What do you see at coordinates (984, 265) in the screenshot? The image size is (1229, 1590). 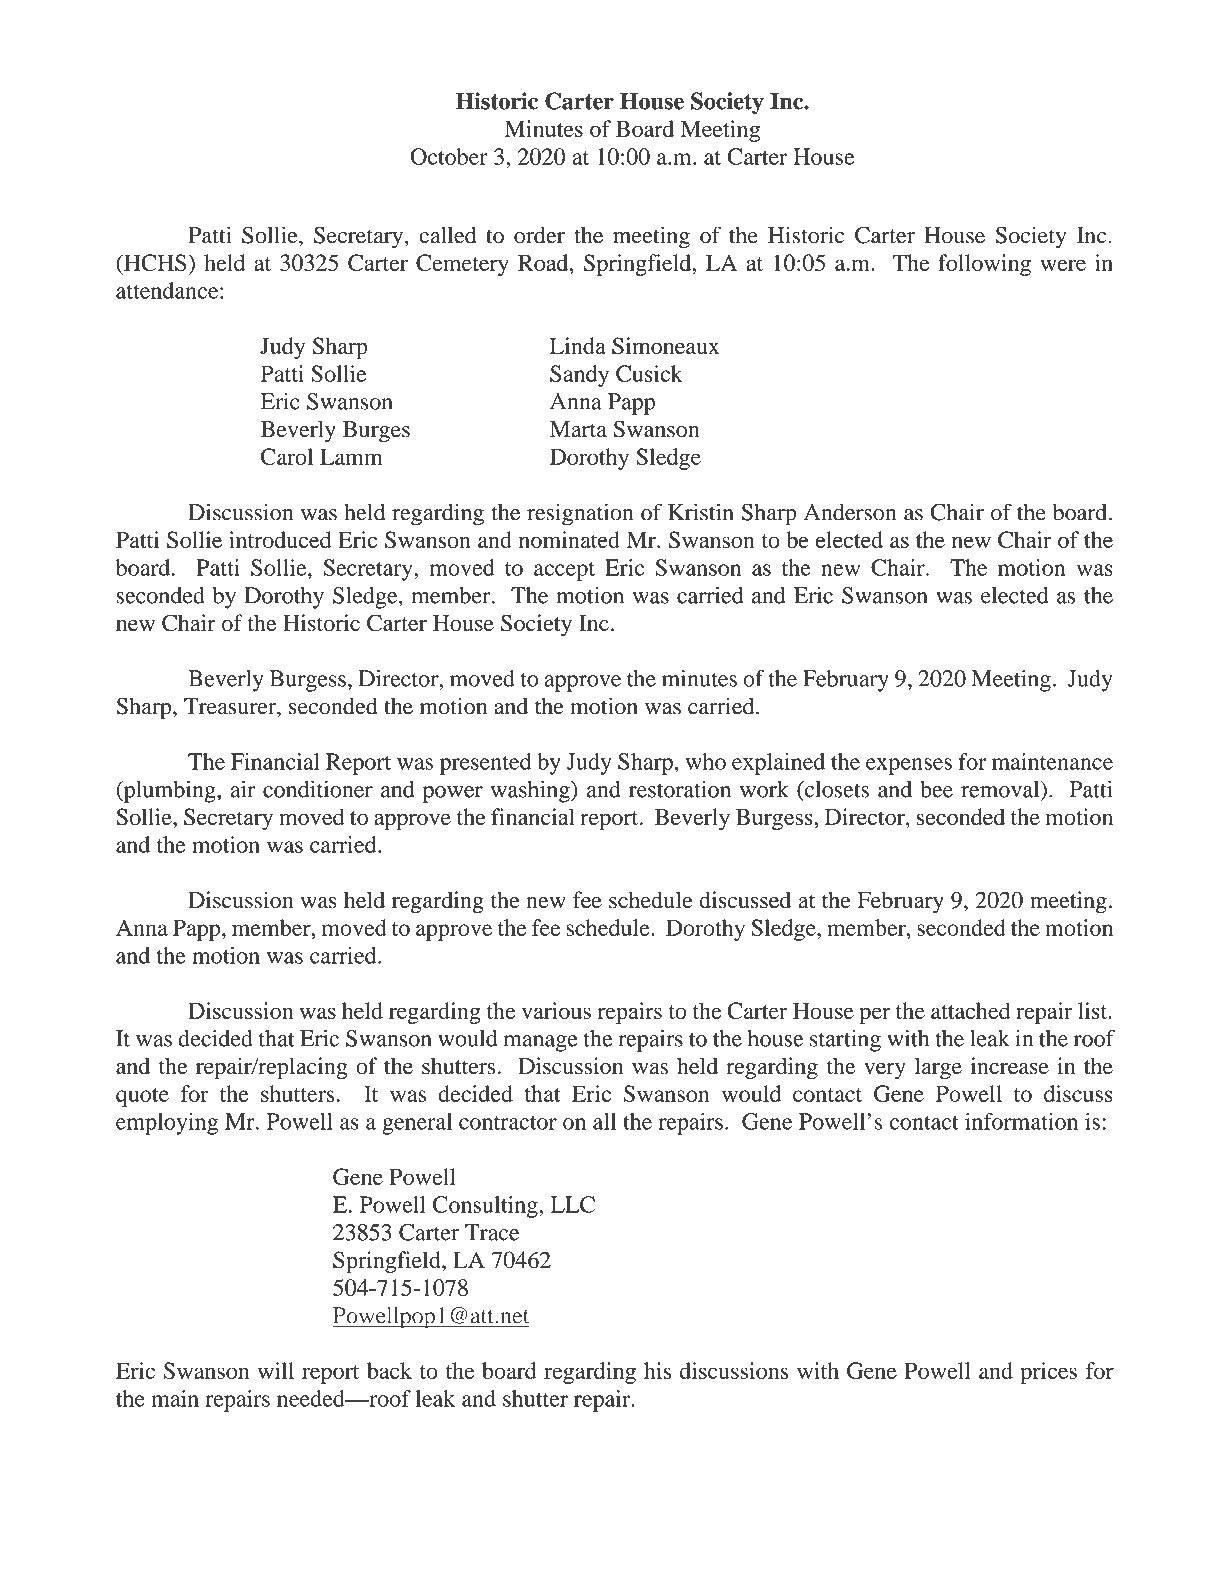 I see `following` at bounding box center [984, 265].
